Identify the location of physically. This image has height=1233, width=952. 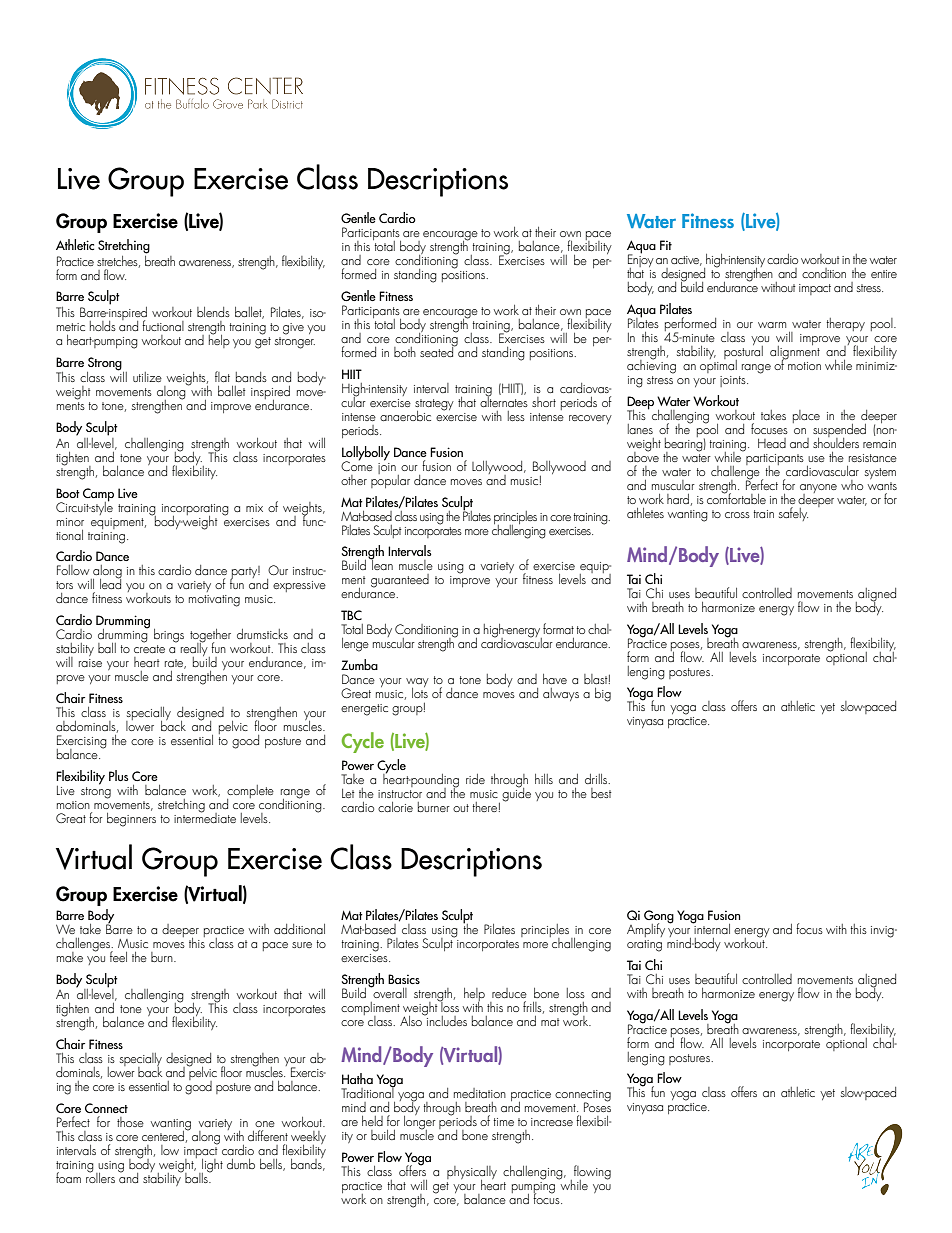
(472, 1174).
